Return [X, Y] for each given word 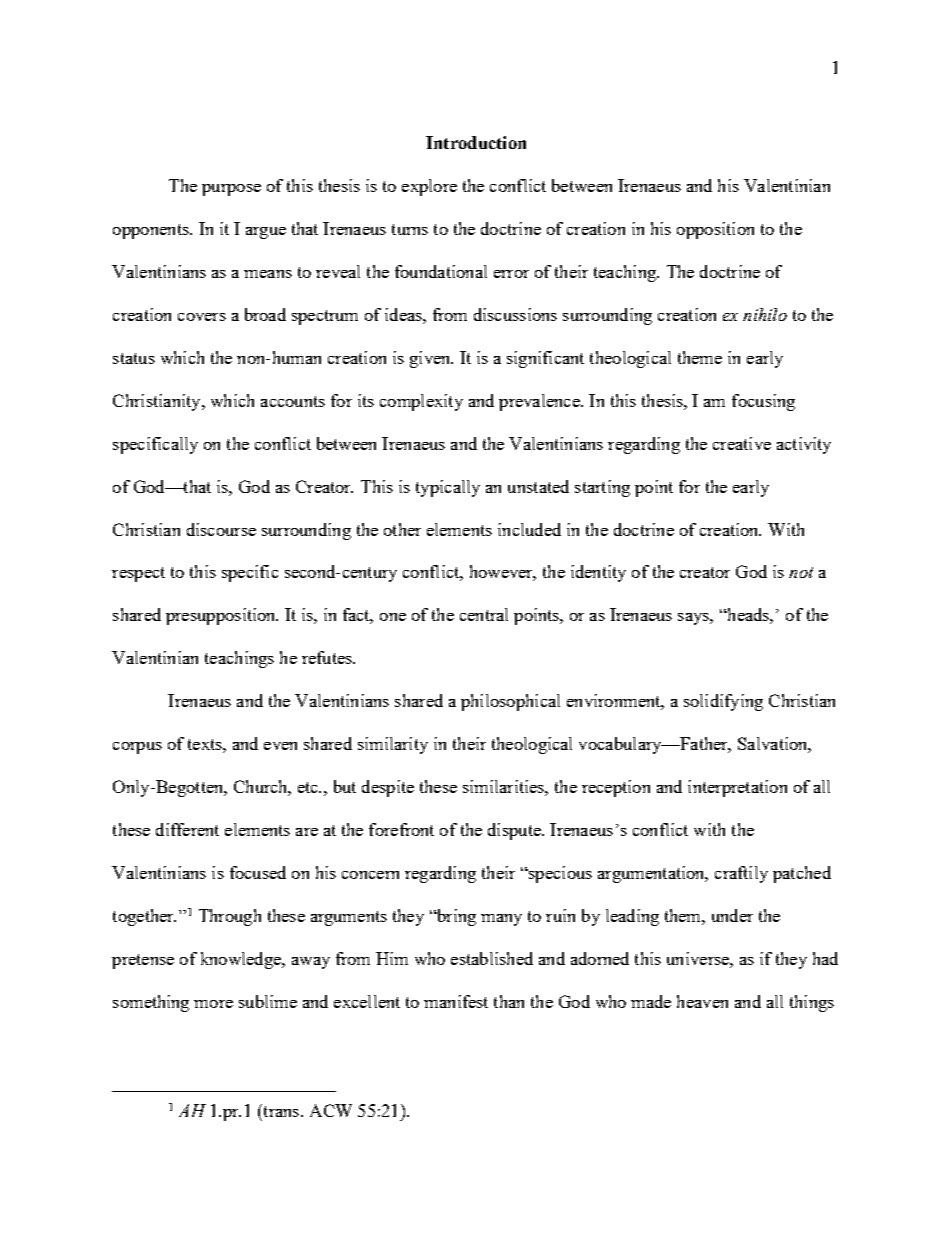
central [484, 614]
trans [281, 1110]
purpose [231, 190]
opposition [715, 230]
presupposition [222, 616]
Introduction [476, 142]
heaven [702, 1001]
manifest [456, 1001]
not [801, 572]
